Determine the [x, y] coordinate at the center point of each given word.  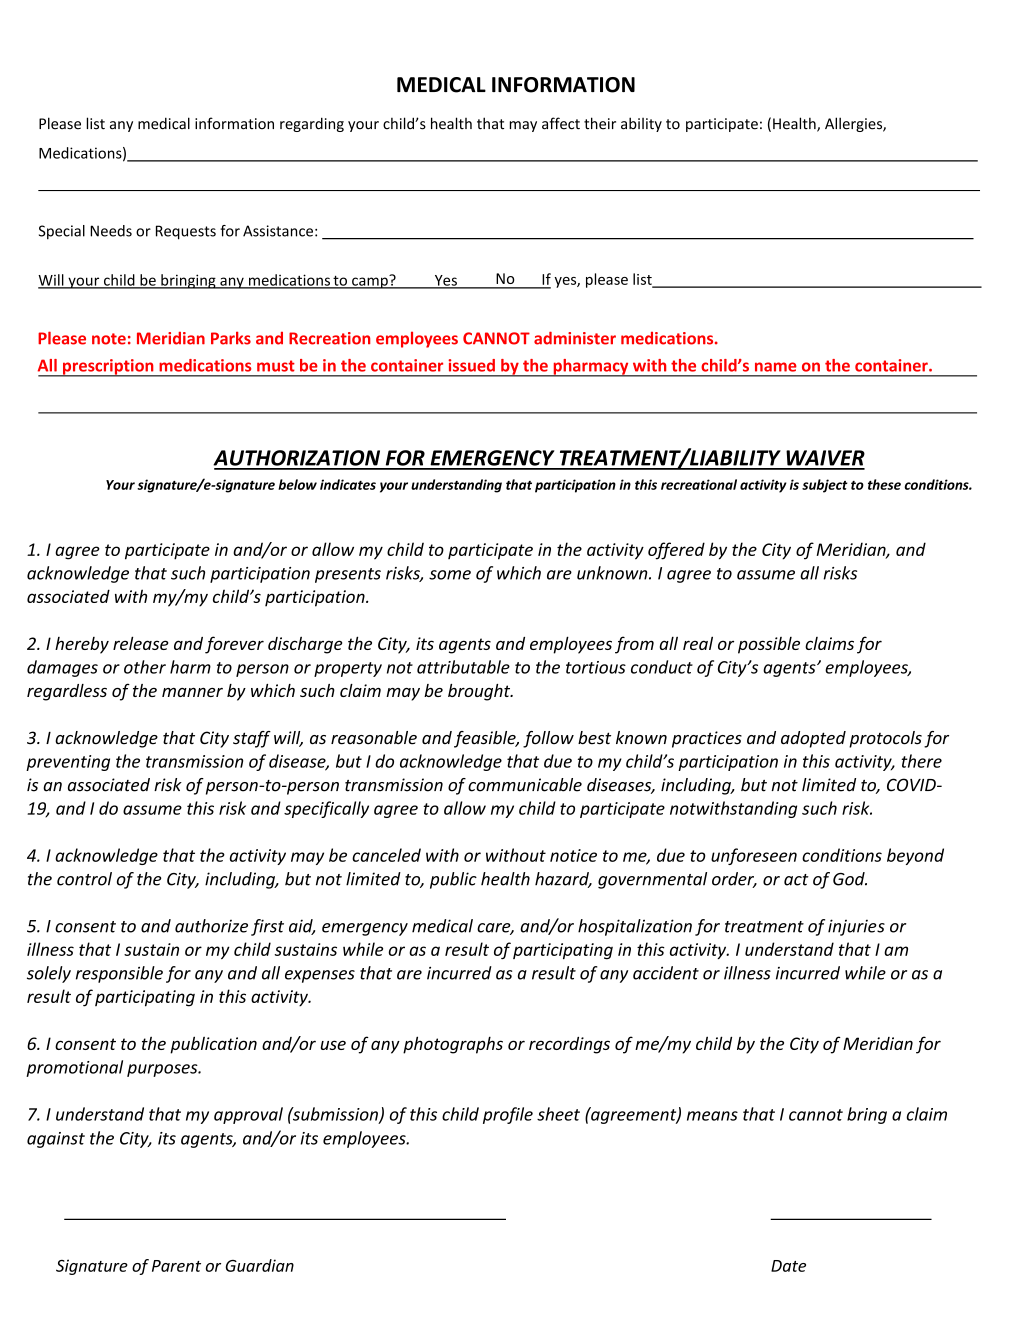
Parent [176, 1266]
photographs [453, 1045]
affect [561, 123]
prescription [108, 368]
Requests [186, 232]
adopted [813, 739]
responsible [119, 974]
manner [192, 692]
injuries [856, 927]
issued [471, 365]
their [600, 123]
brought [480, 692]
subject [825, 486]
